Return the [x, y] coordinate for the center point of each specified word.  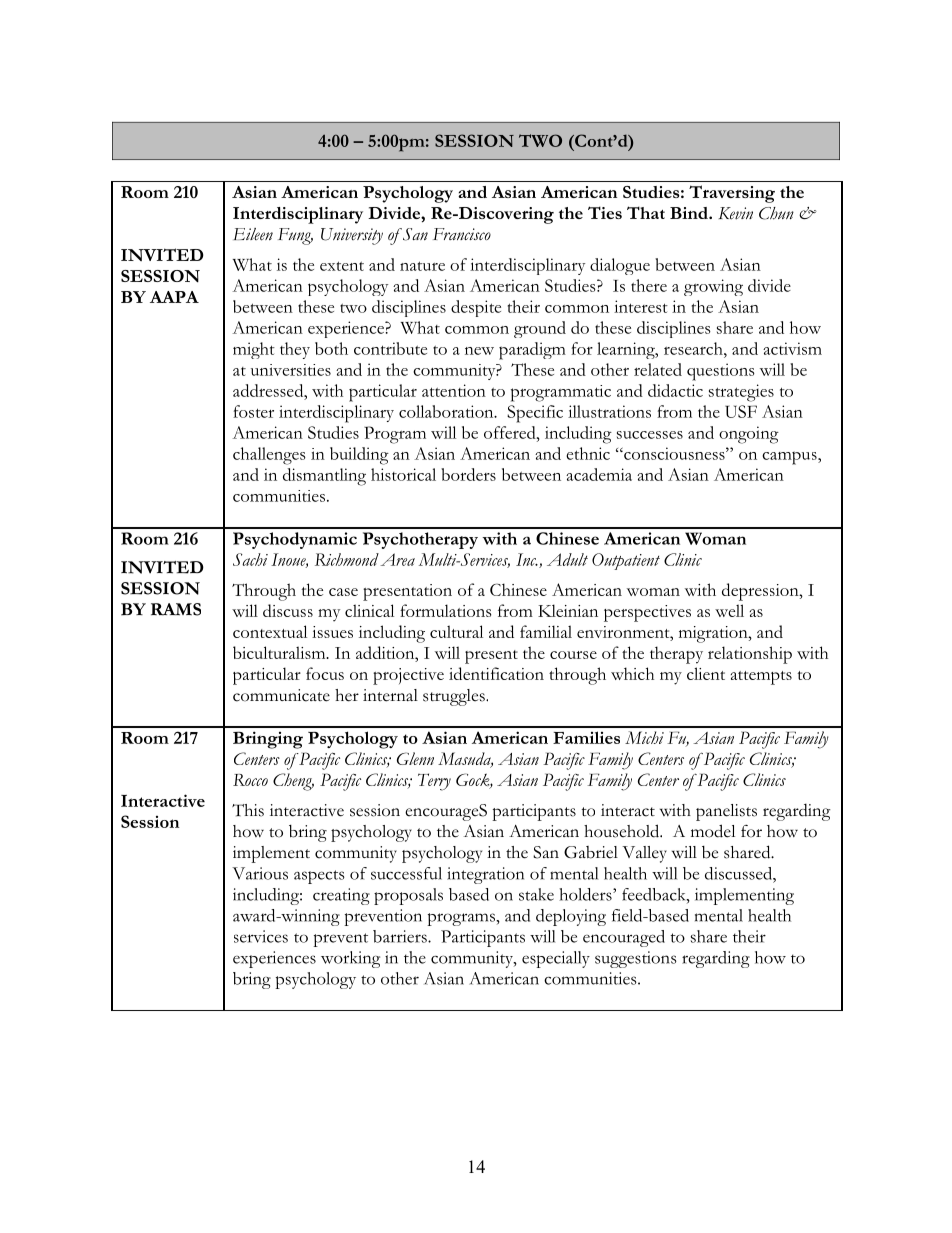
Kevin [736, 213]
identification [496, 673]
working [350, 959]
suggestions [636, 959]
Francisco [462, 234]
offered [511, 432]
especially [556, 959]
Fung [295, 236]
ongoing [749, 435]
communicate [281, 695]
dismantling [324, 477]
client [706, 673]
